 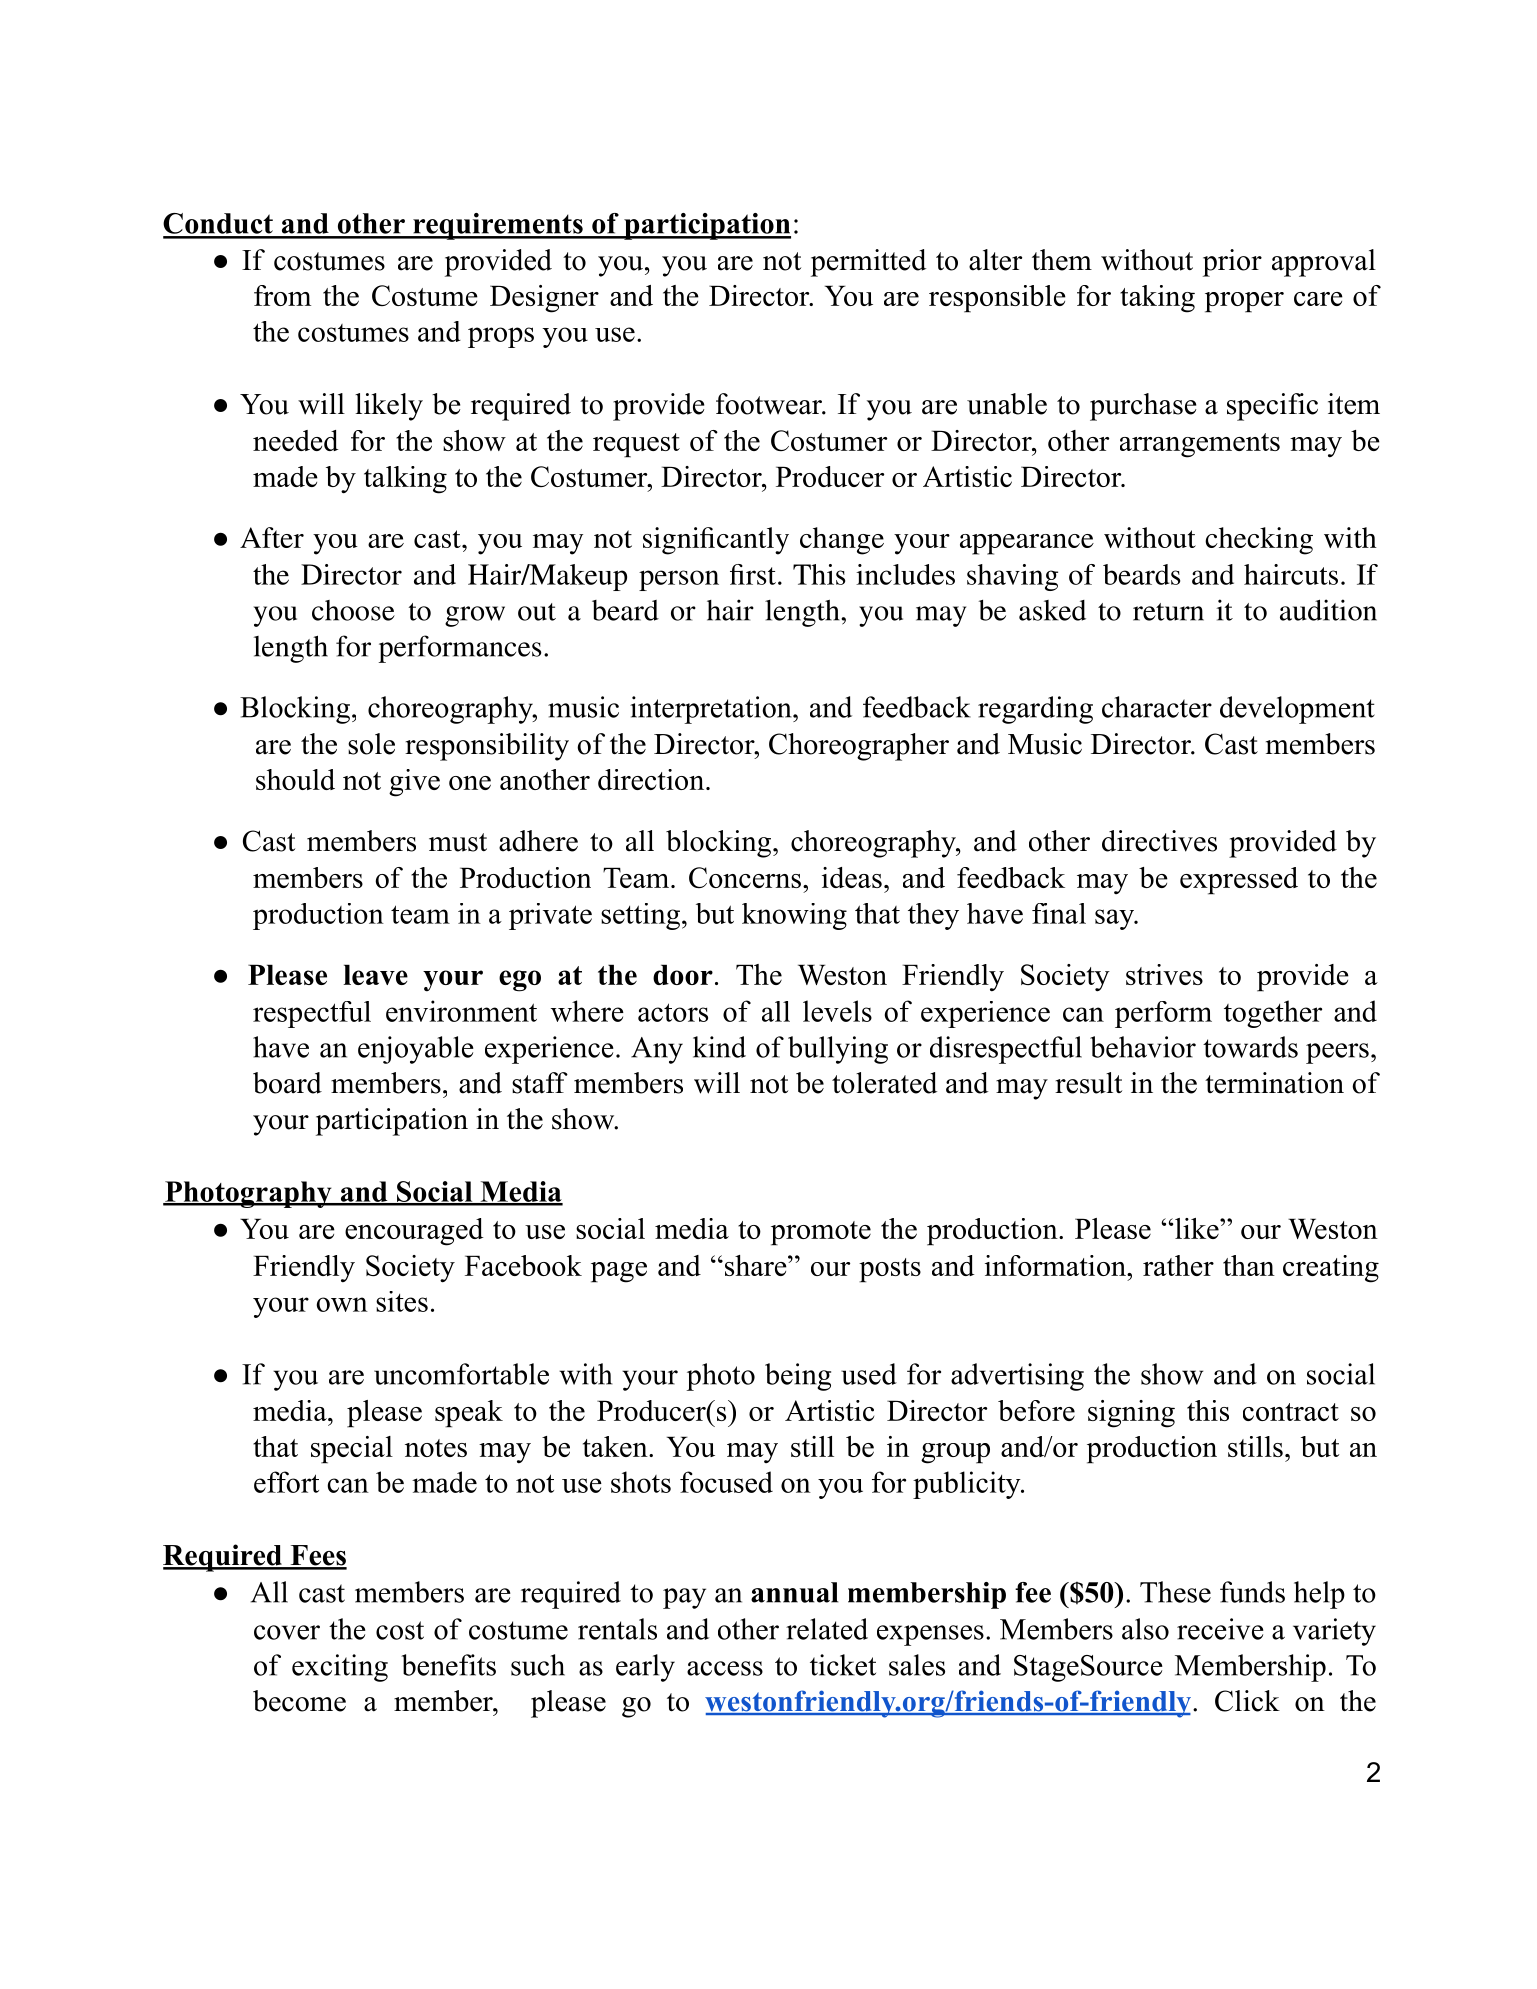 I want to click on knowing, so click(x=794, y=916).
